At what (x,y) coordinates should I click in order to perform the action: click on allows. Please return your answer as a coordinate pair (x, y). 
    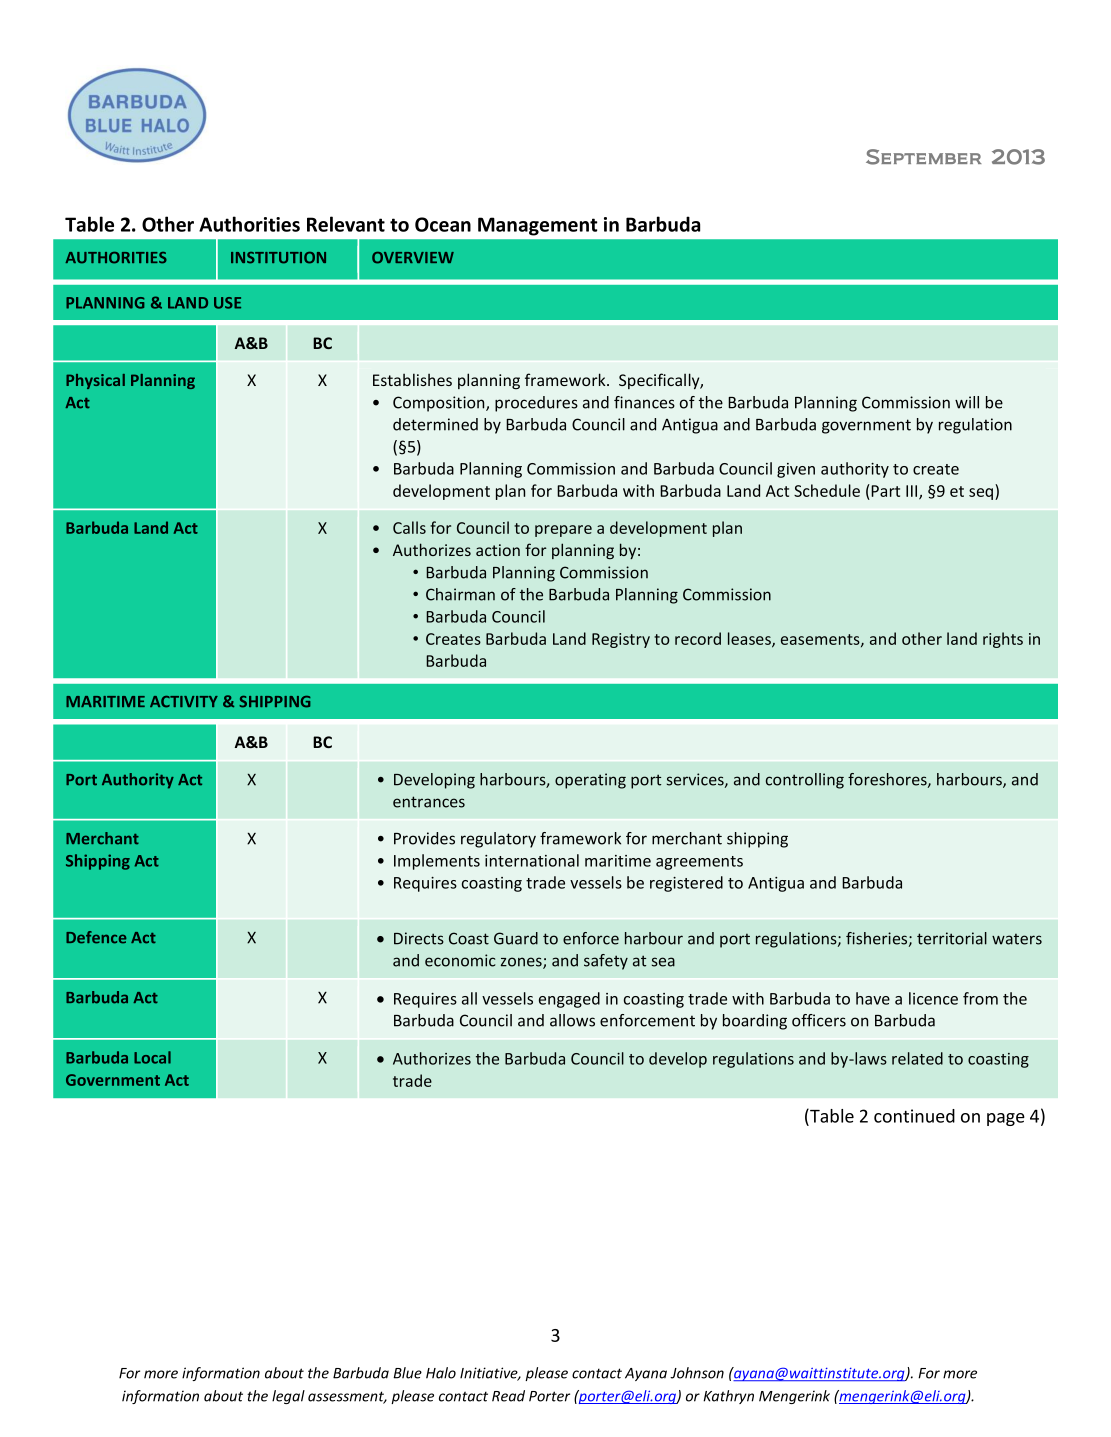
    Looking at the image, I should click on (572, 1020).
